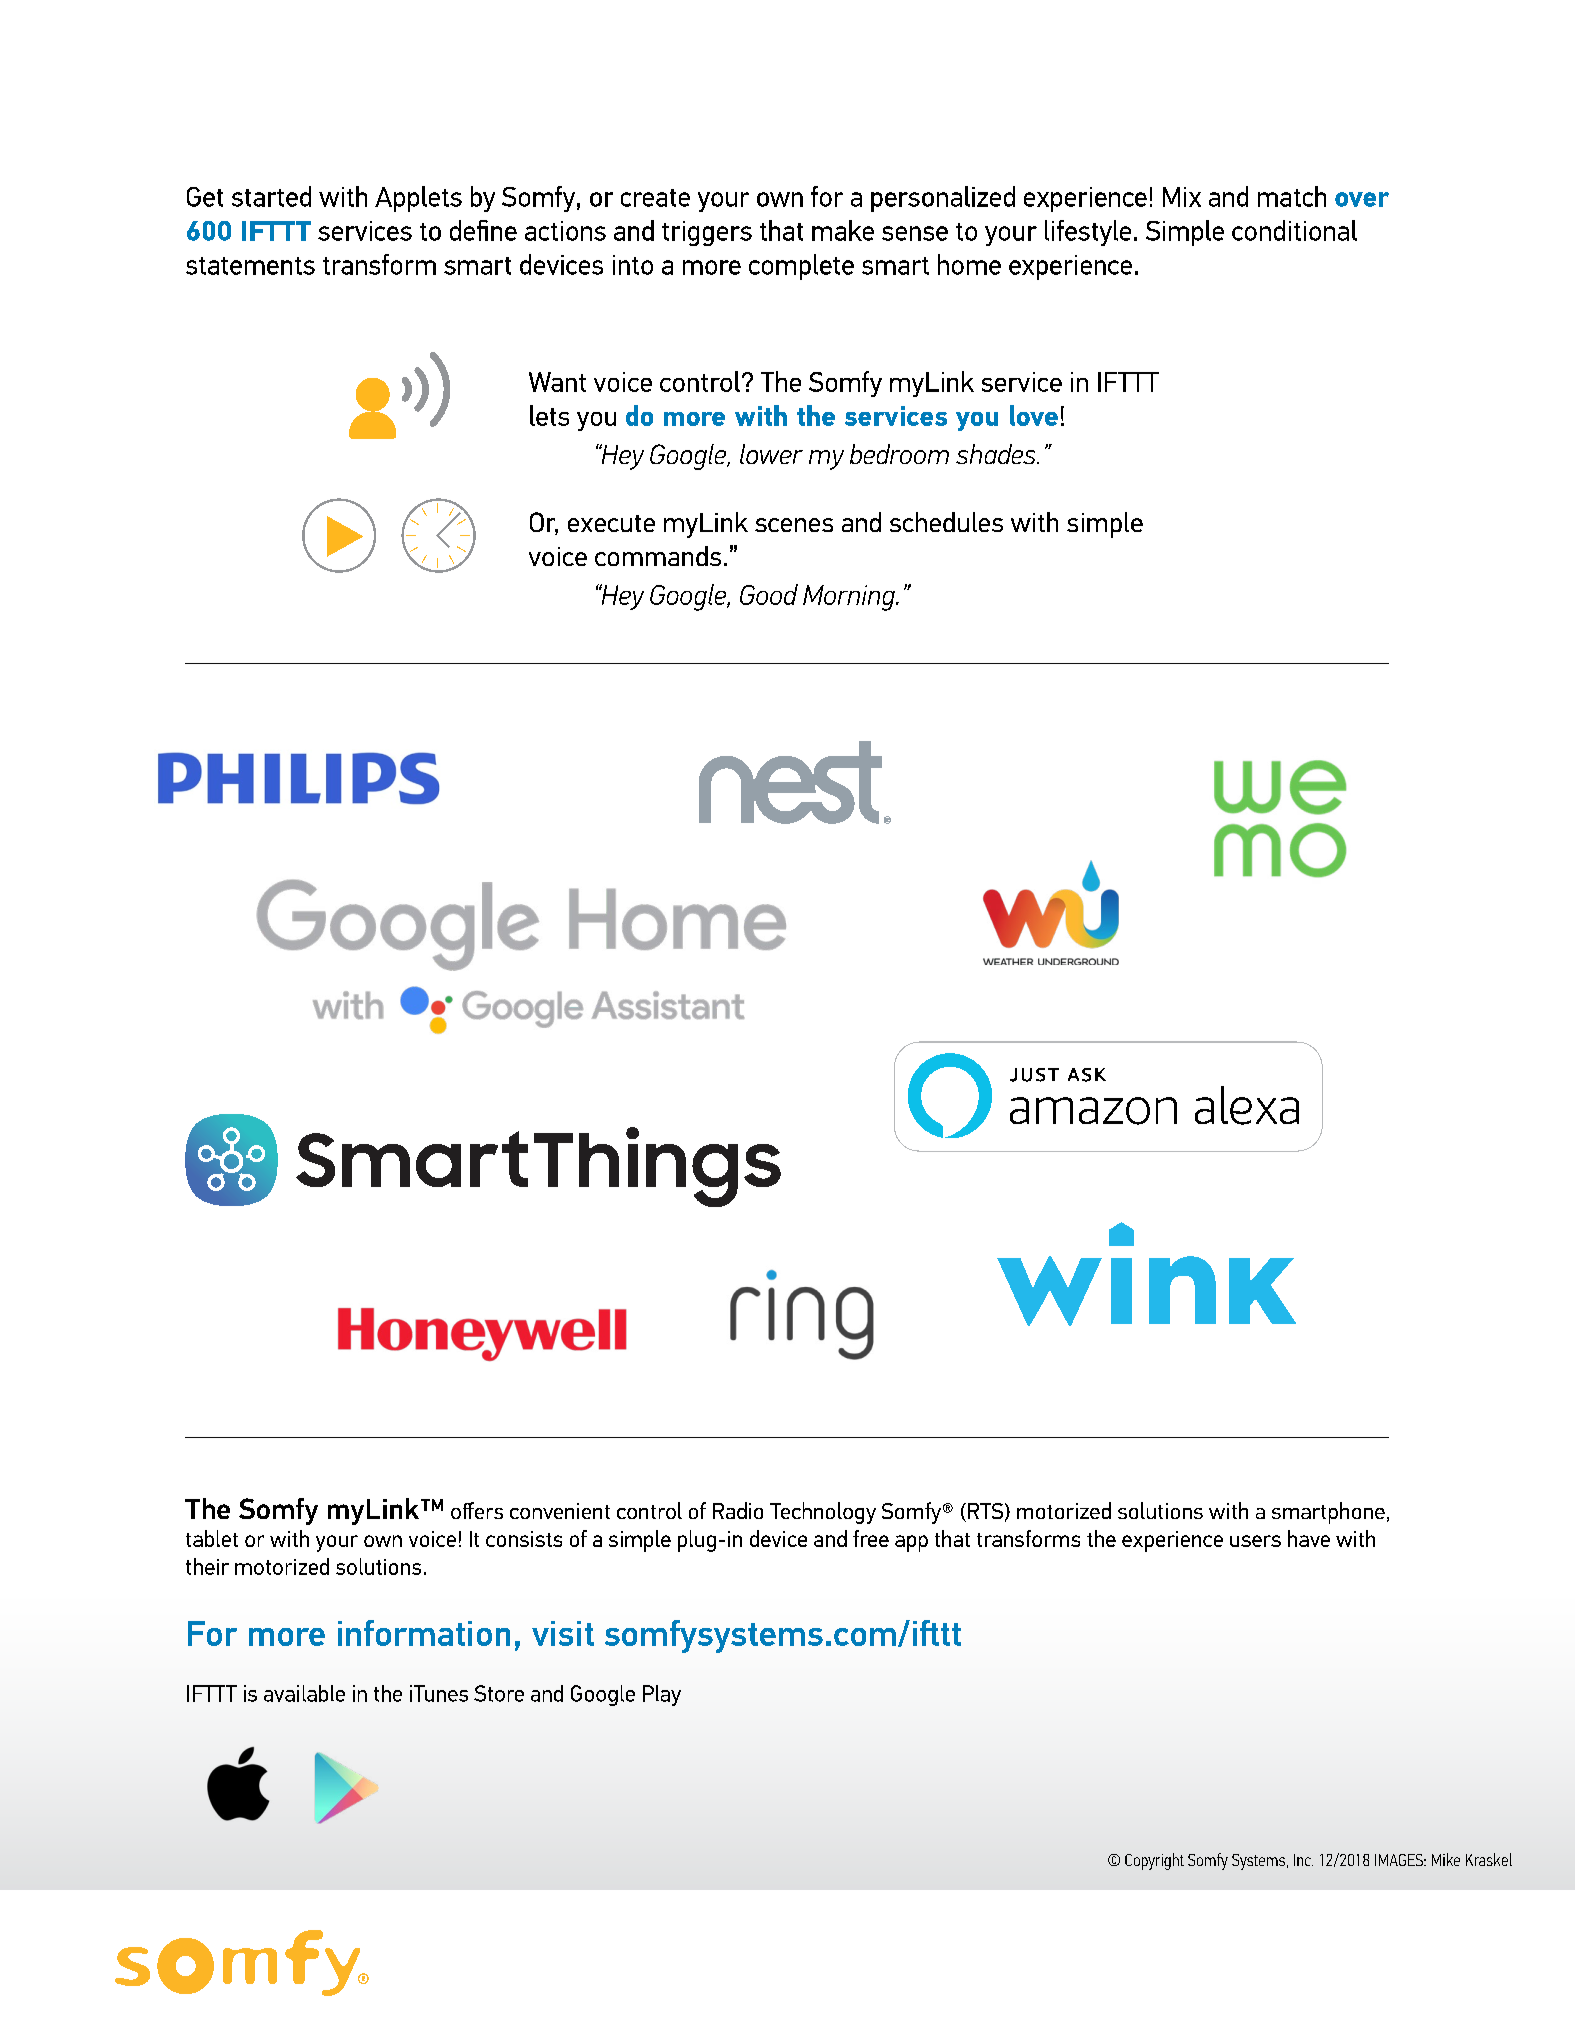 The width and height of the document is (1575, 2038). What do you see at coordinates (946, 522) in the document?
I see `schedules` at bounding box center [946, 522].
